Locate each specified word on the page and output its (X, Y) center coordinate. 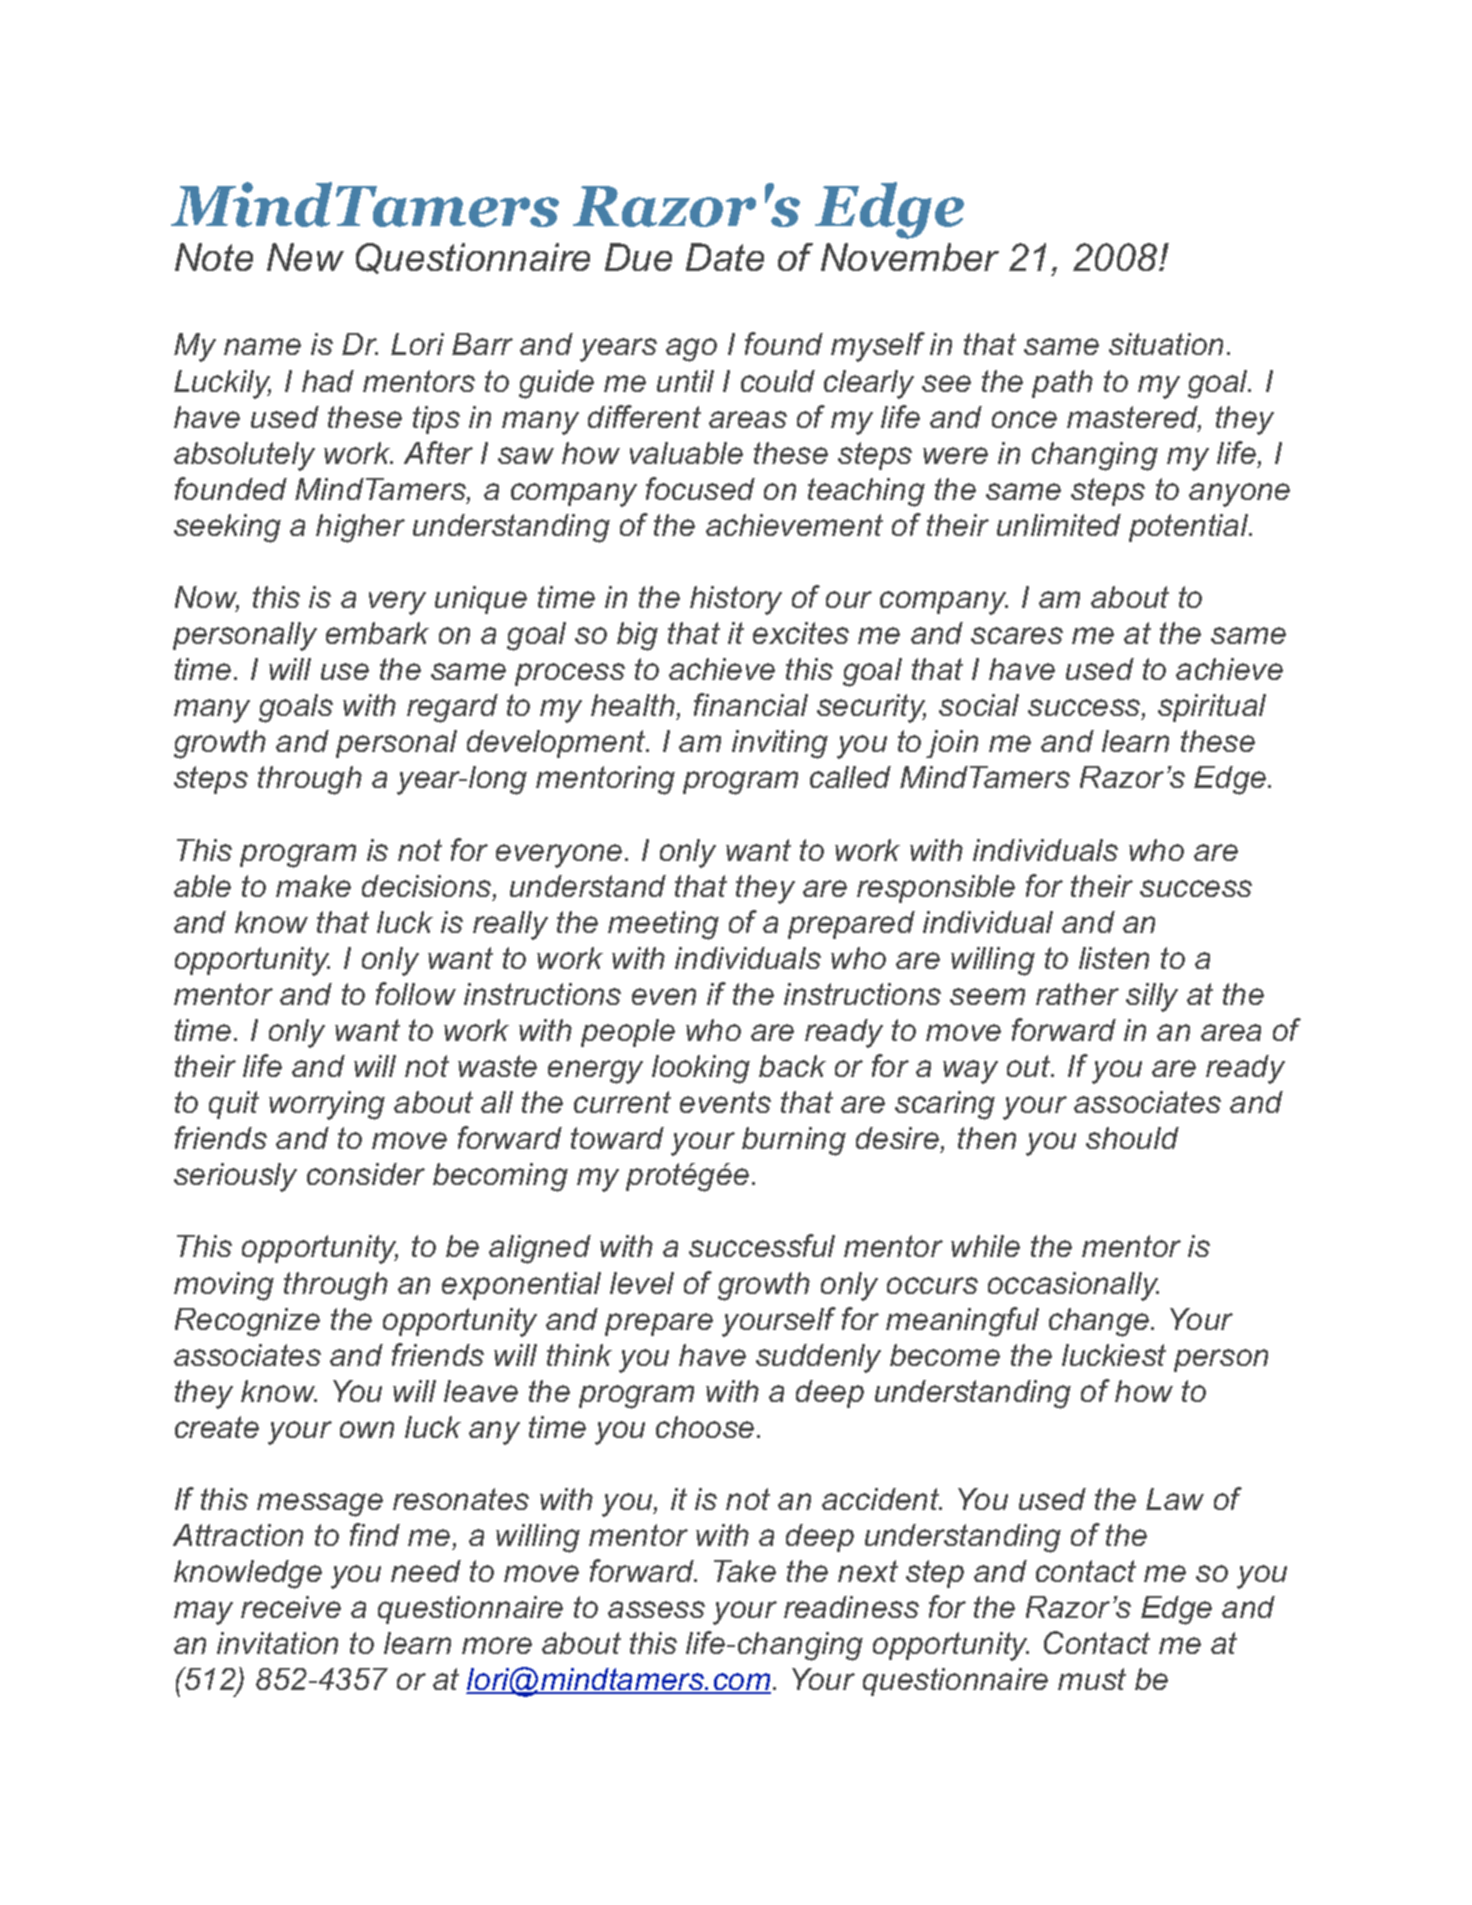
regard (452, 708)
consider (366, 1174)
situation (1166, 344)
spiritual (1212, 708)
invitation (277, 1643)
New (305, 257)
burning (794, 1141)
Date (725, 257)
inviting (780, 744)
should (1132, 1138)
